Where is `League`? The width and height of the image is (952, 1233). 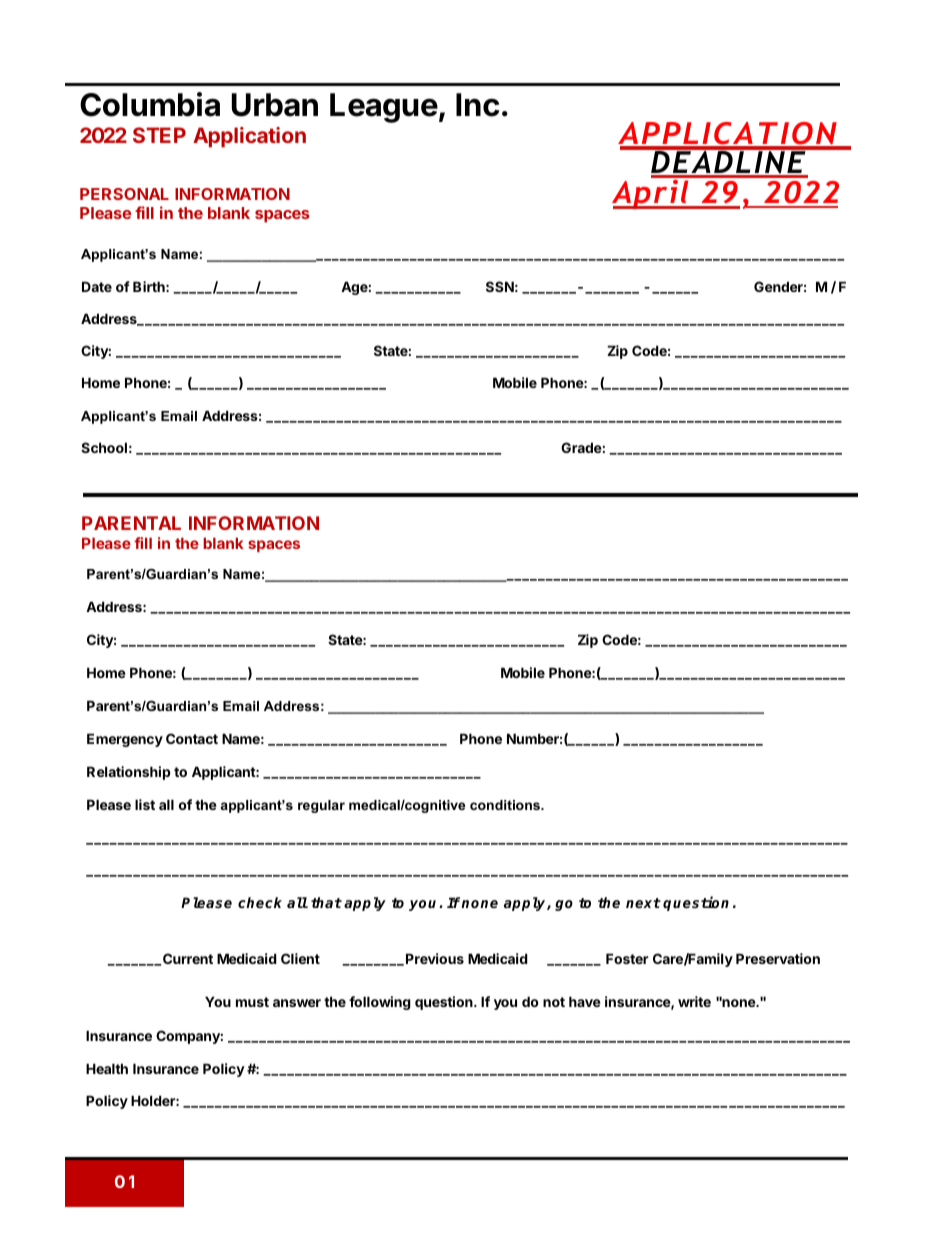 League is located at coordinates (384, 108).
